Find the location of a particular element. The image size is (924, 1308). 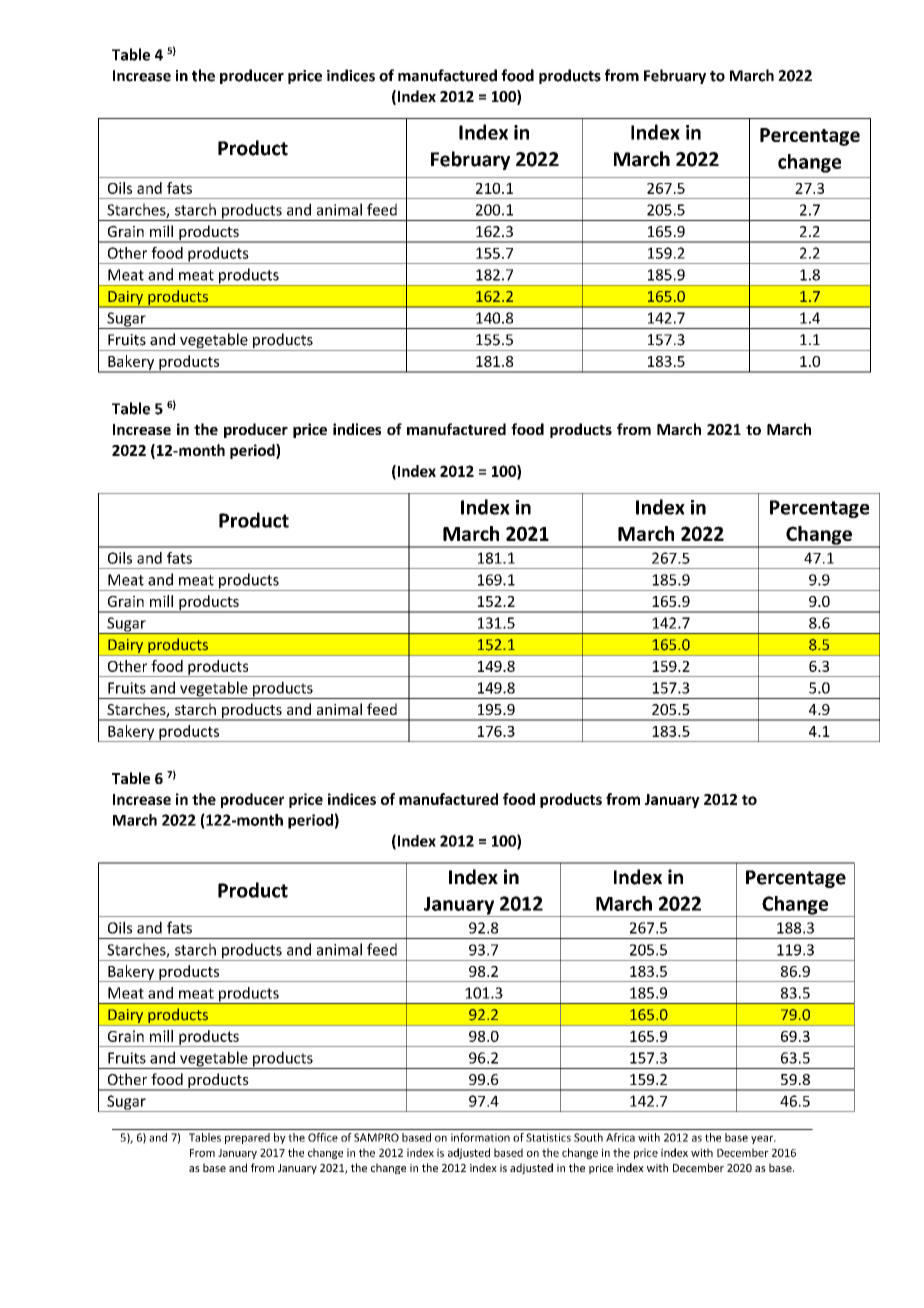

Office is located at coordinates (323, 1137).
